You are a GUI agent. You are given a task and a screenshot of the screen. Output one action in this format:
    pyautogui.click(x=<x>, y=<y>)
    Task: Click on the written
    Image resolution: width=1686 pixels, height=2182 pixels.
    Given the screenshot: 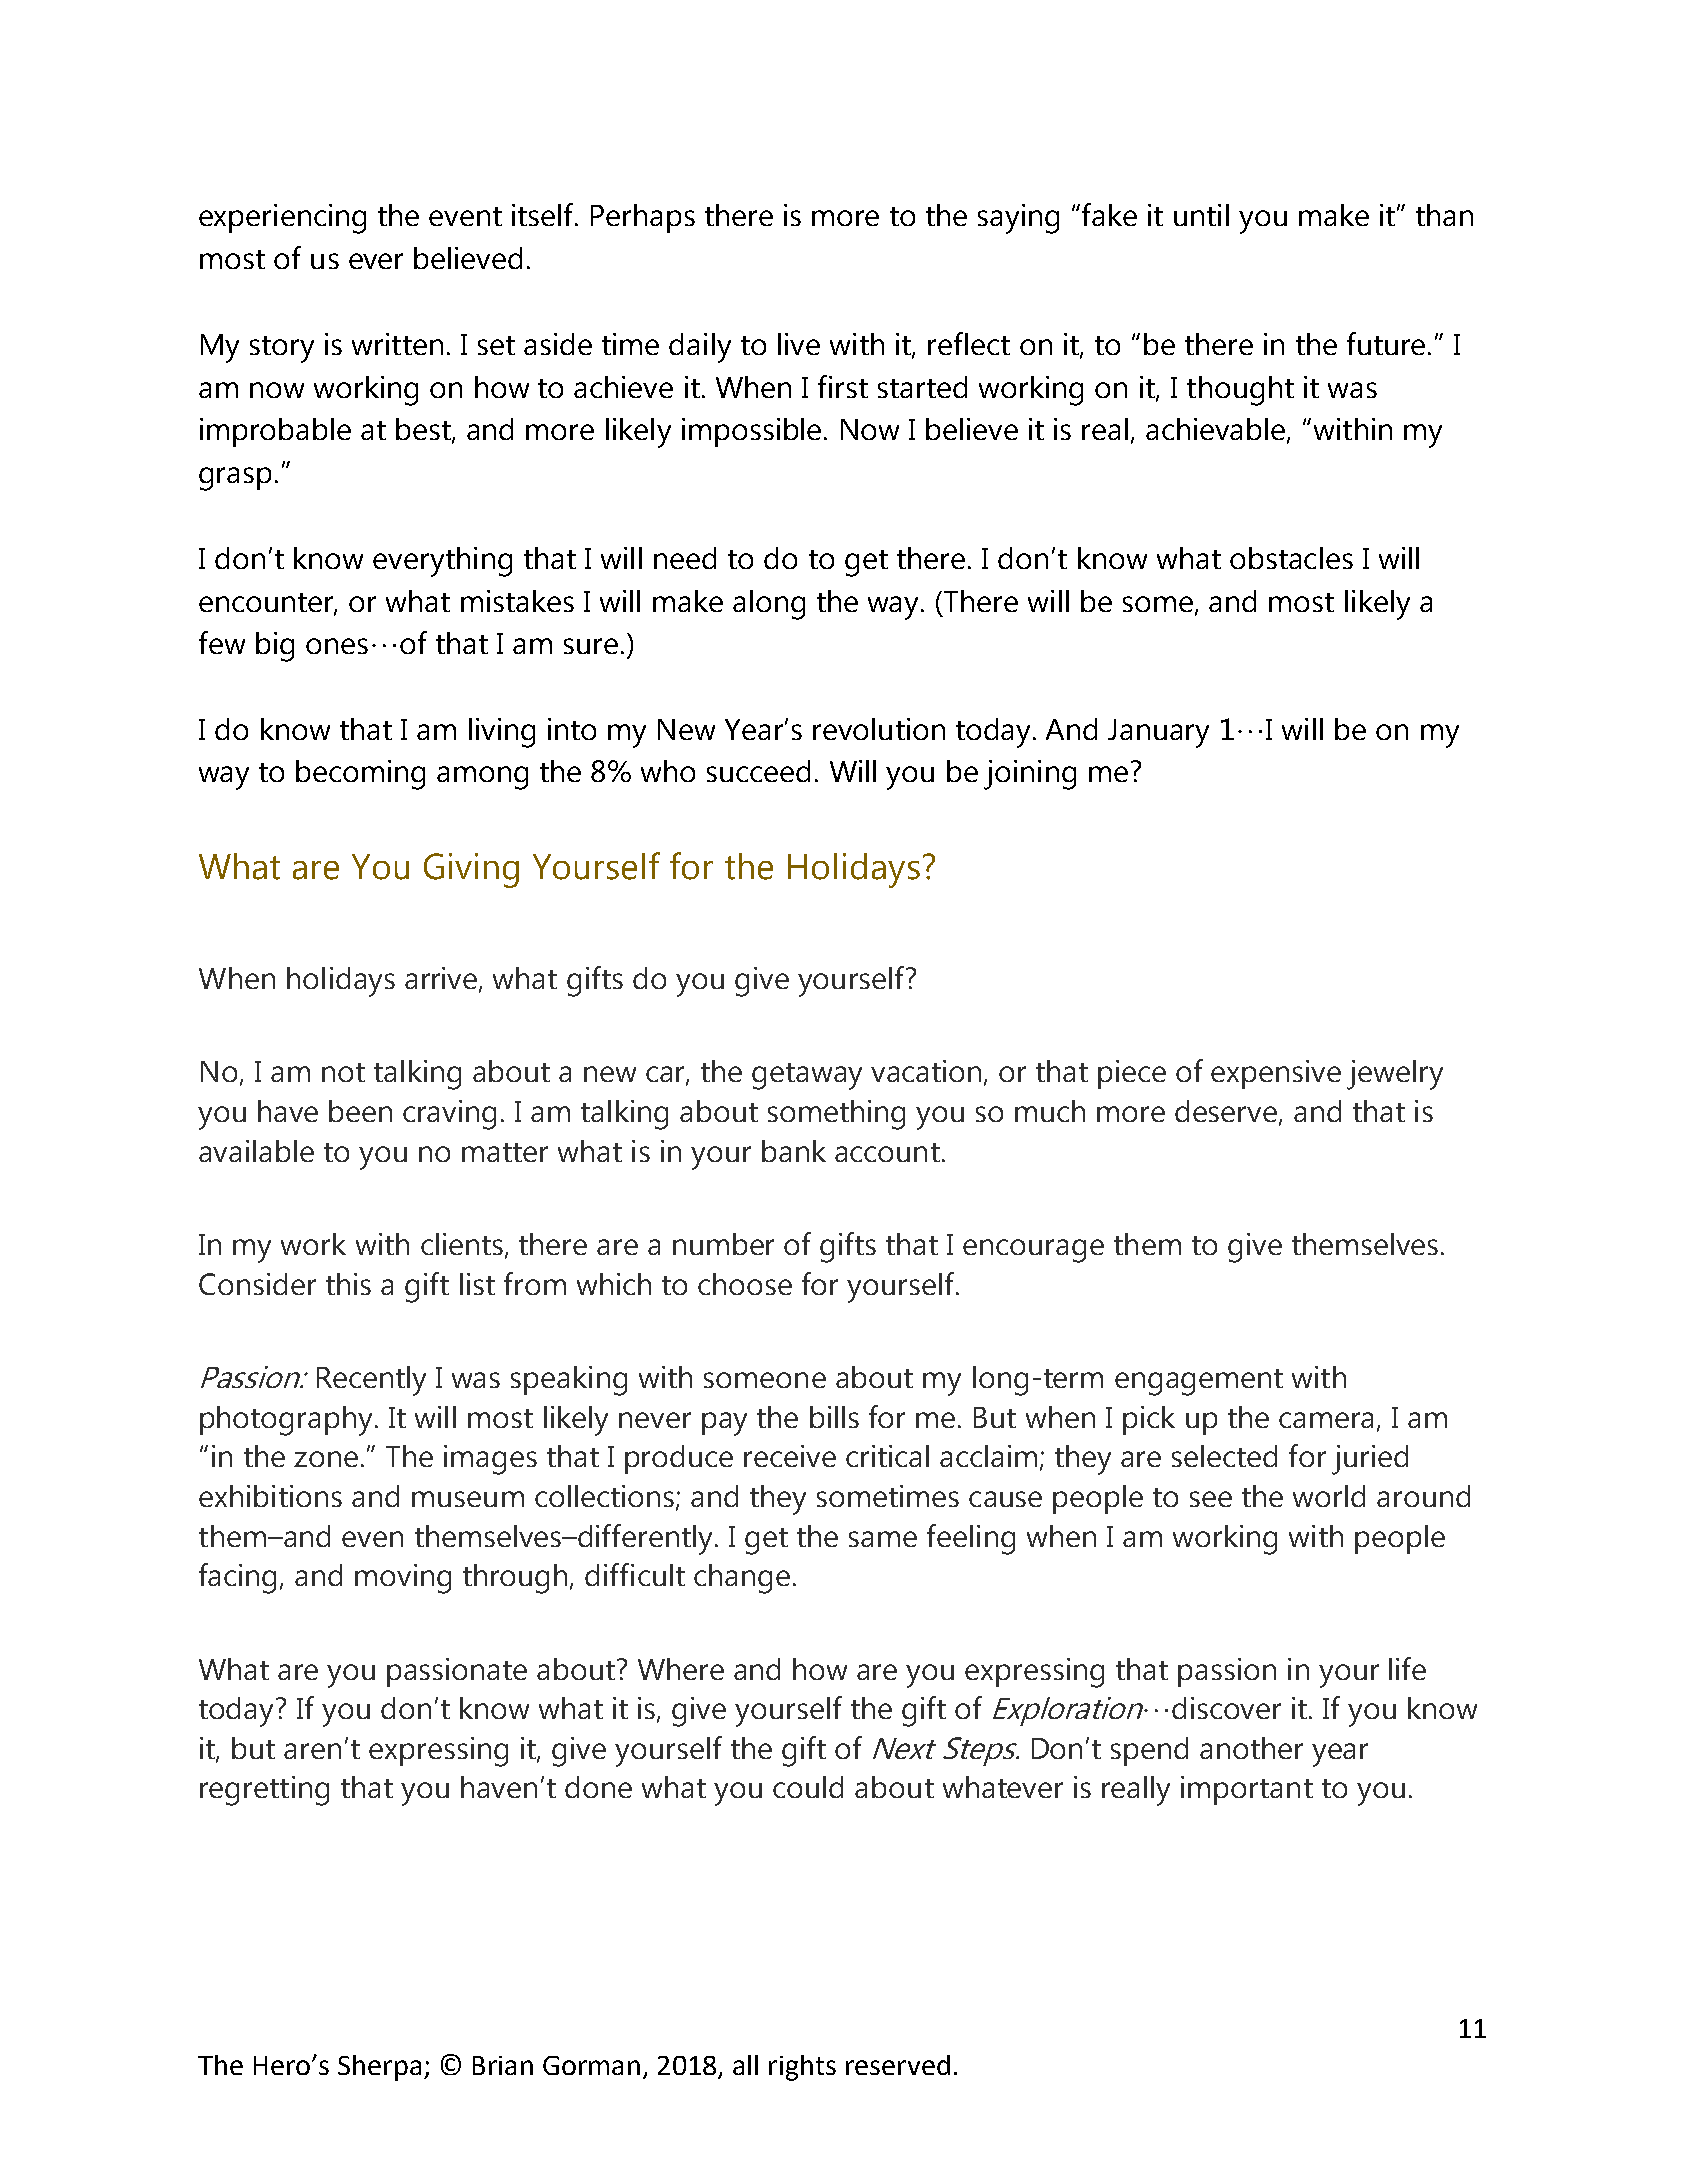 What is the action you would take?
    pyautogui.click(x=397, y=344)
